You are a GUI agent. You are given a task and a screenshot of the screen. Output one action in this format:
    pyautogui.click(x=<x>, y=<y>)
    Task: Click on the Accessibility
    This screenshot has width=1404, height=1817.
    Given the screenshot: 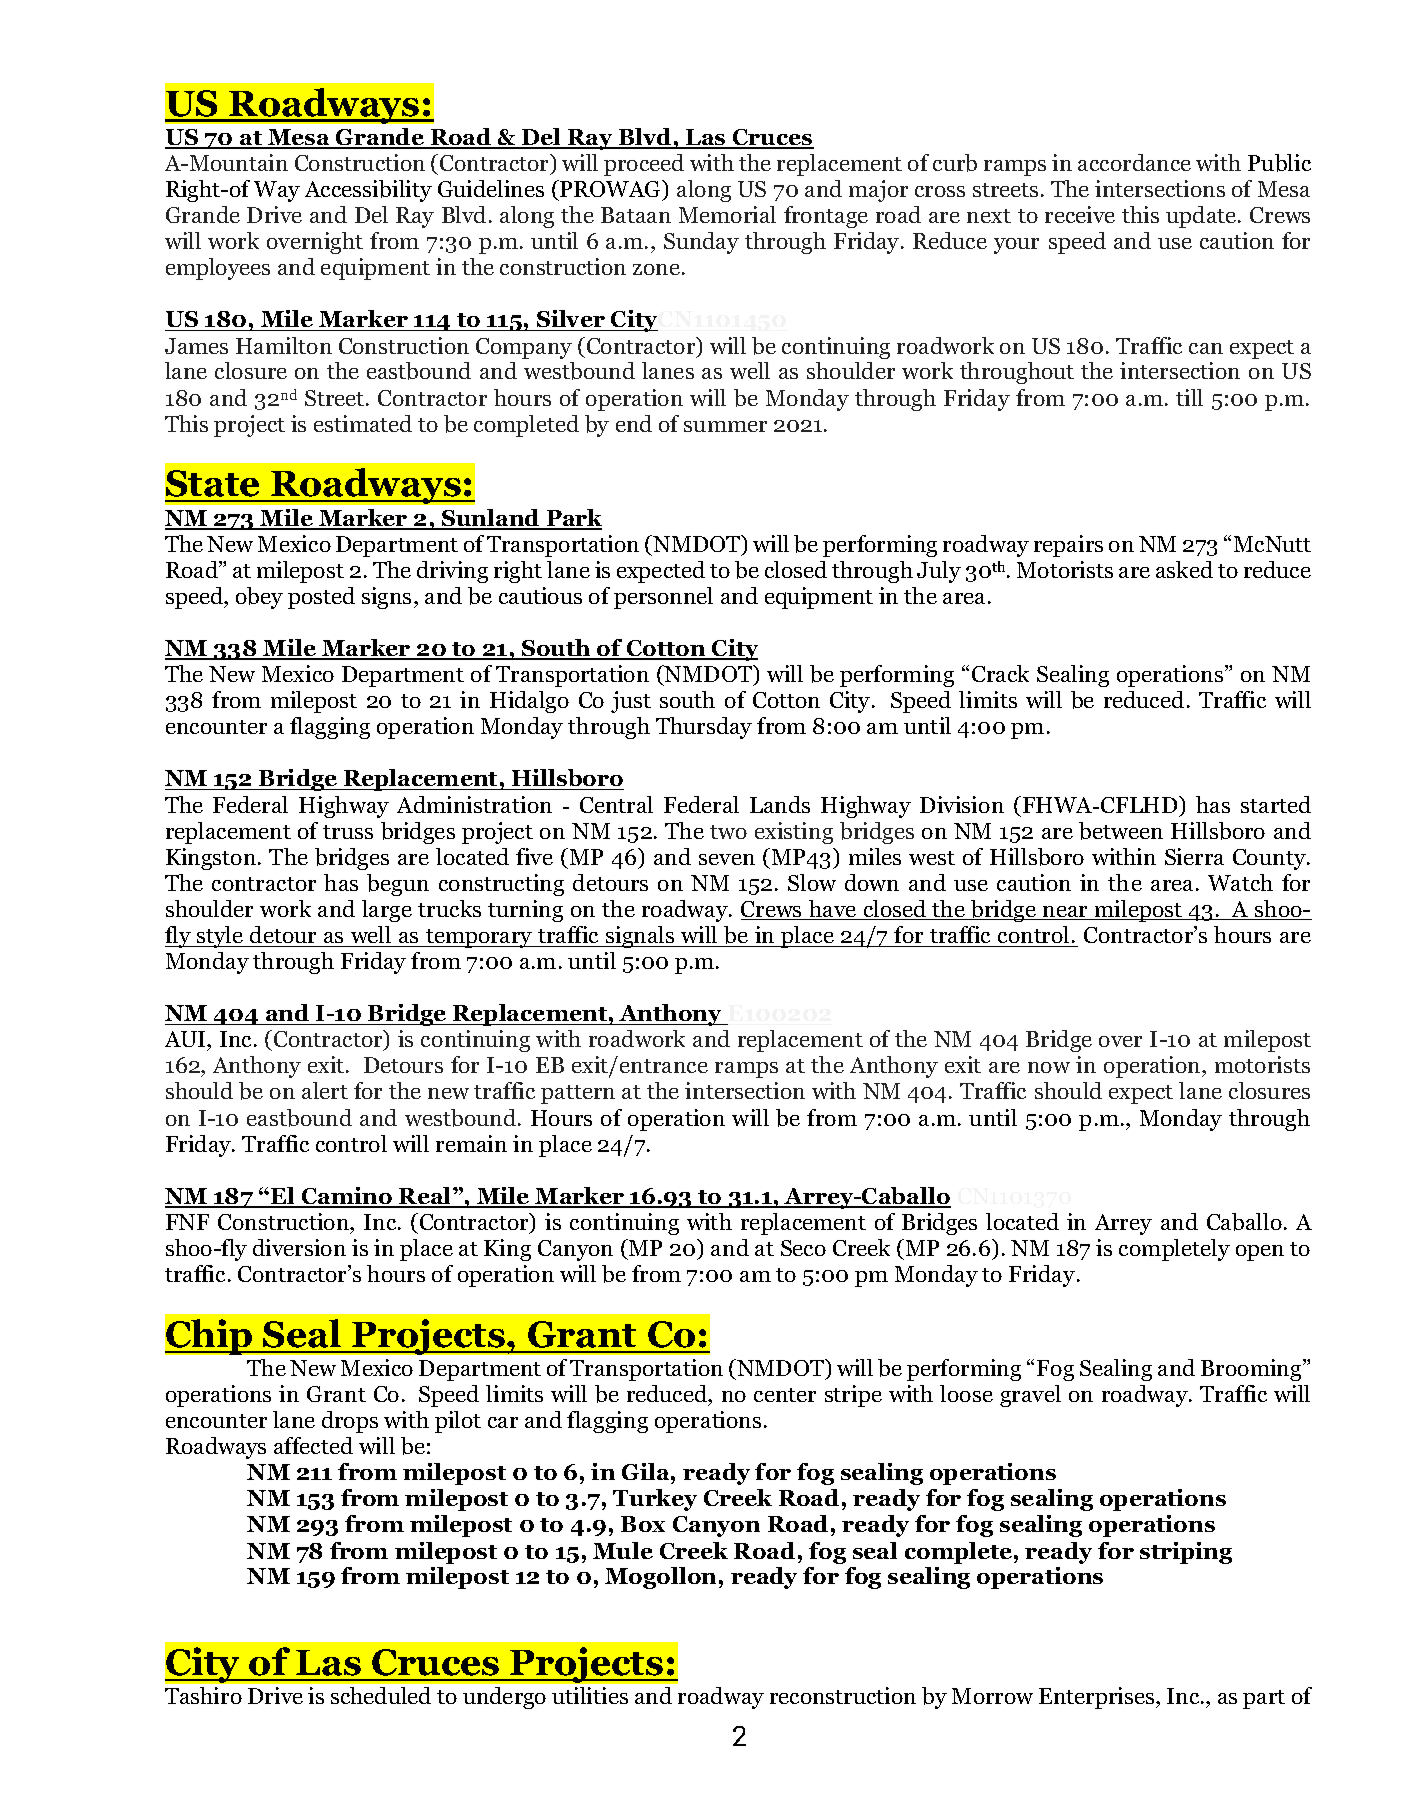 What is the action you would take?
    pyautogui.click(x=368, y=191)
